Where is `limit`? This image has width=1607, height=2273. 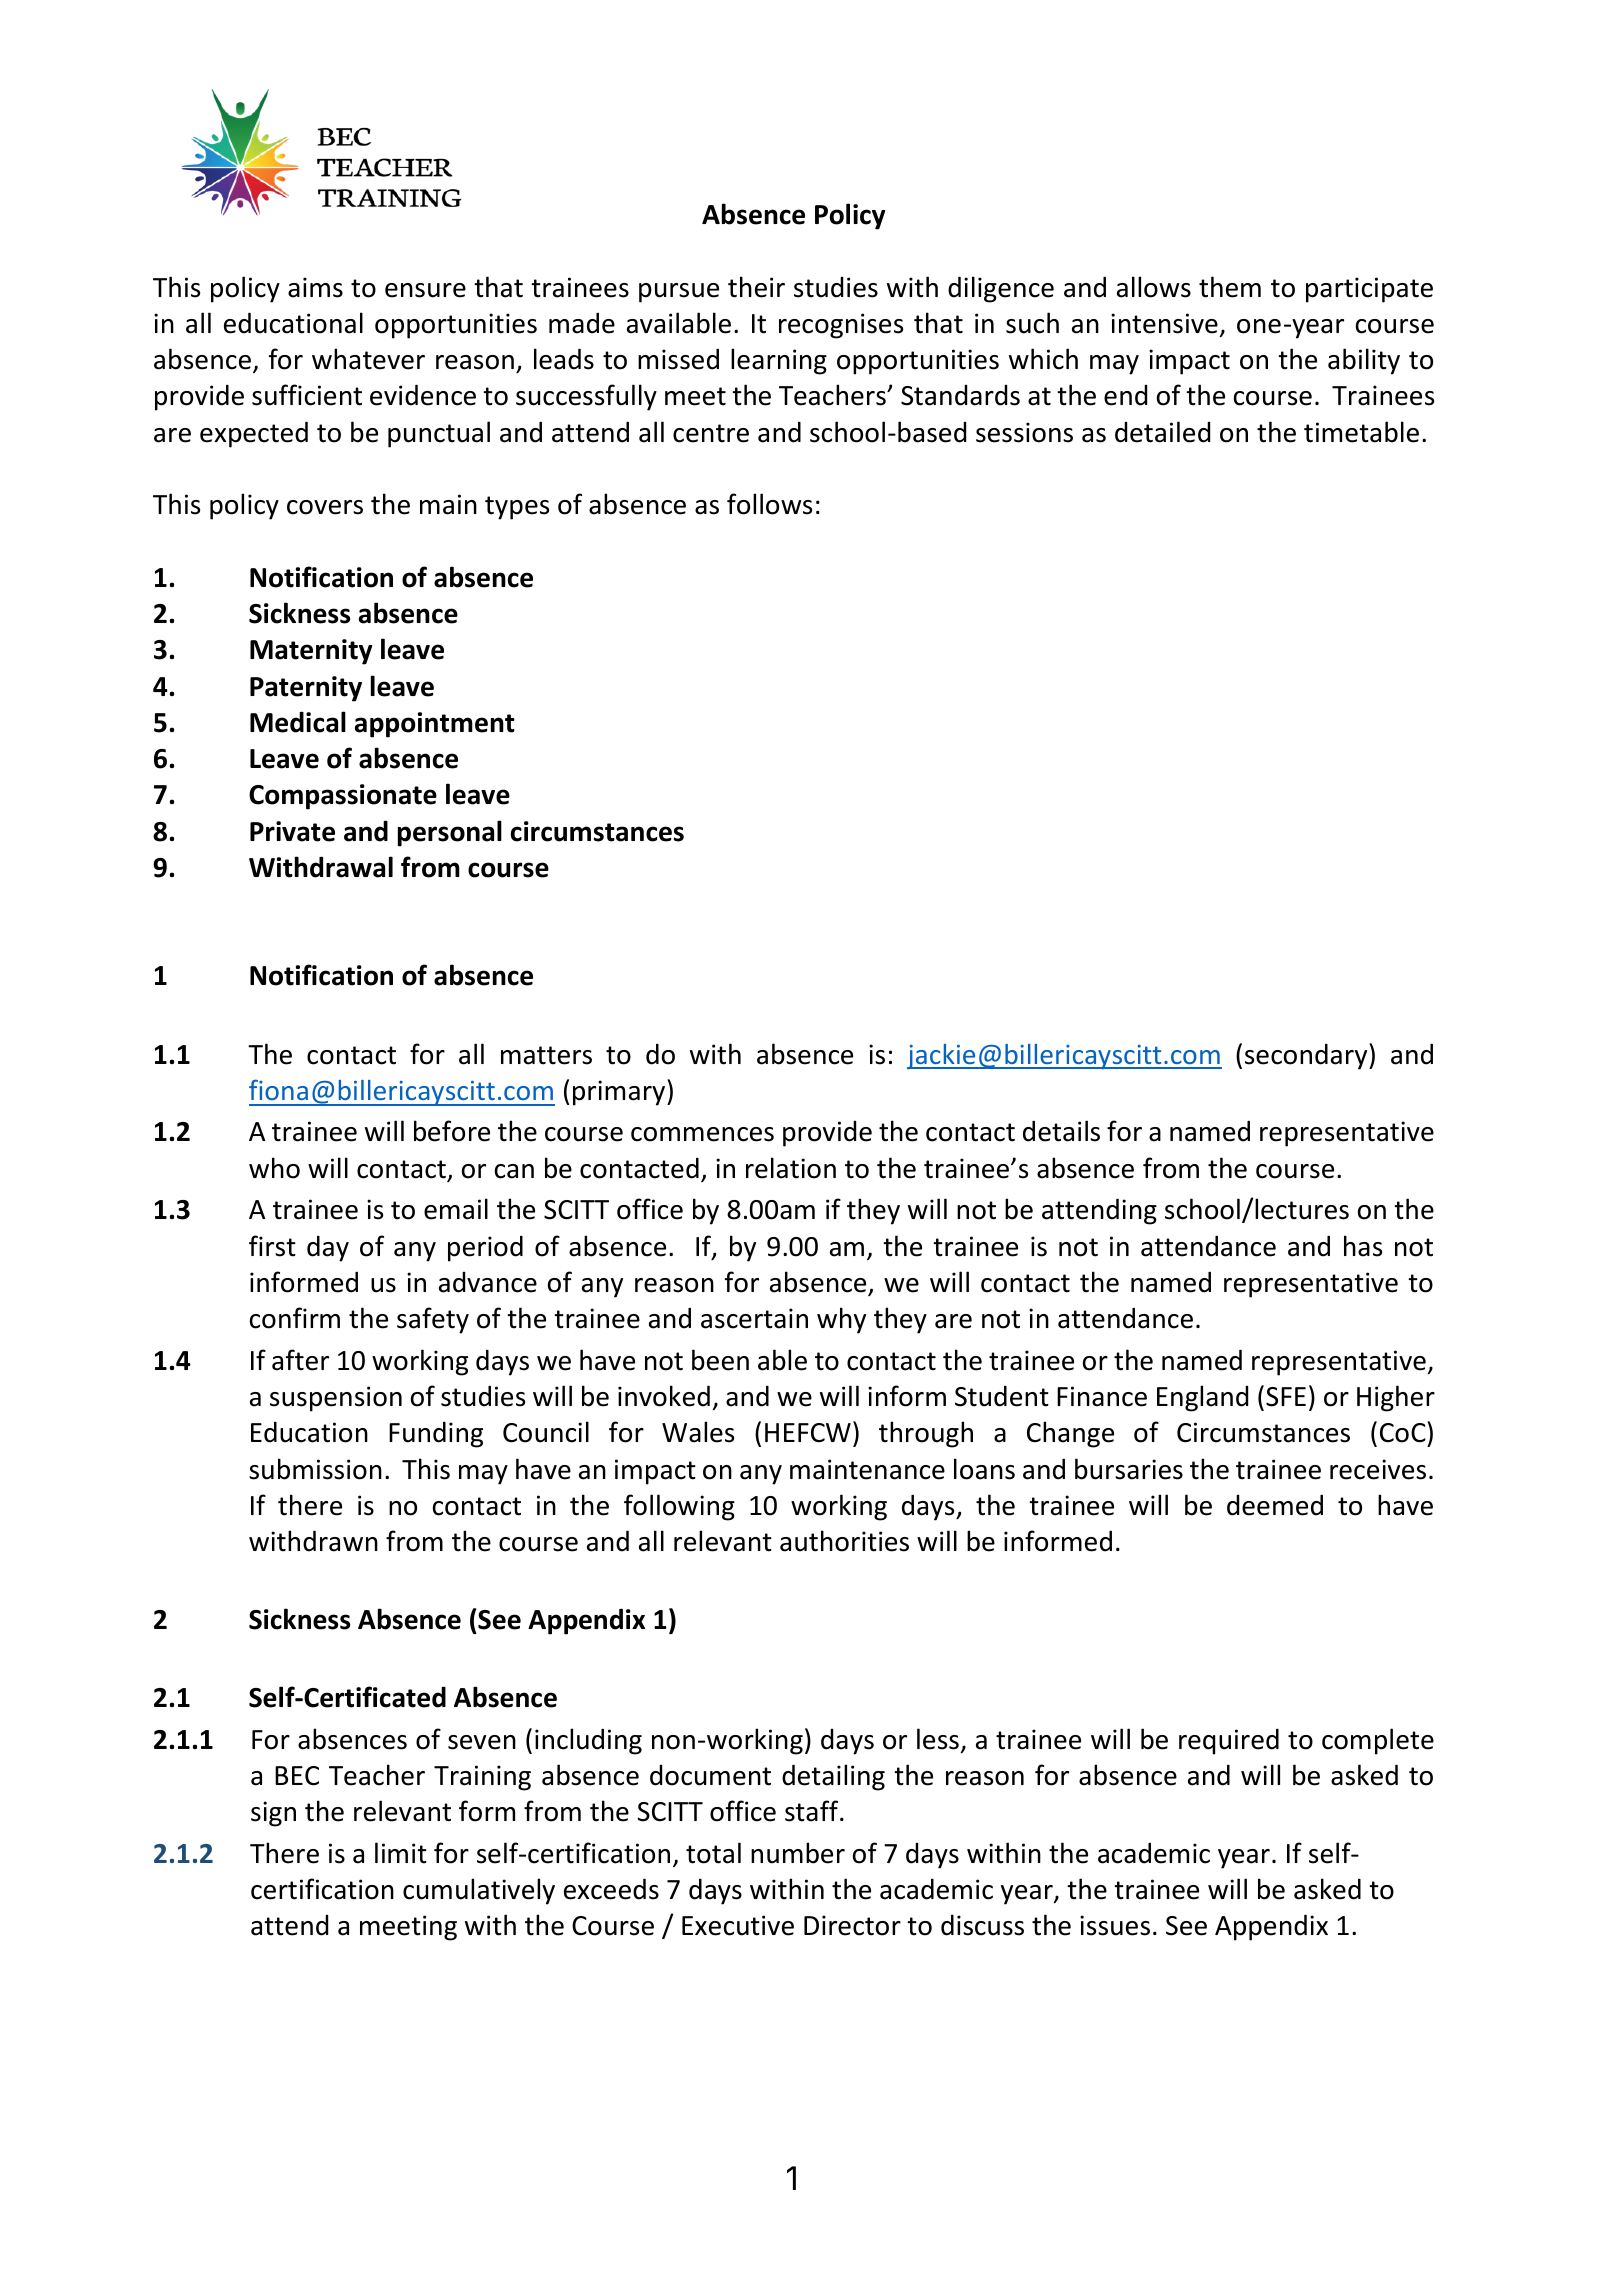 limit is located at coordinates (401, 1853).
